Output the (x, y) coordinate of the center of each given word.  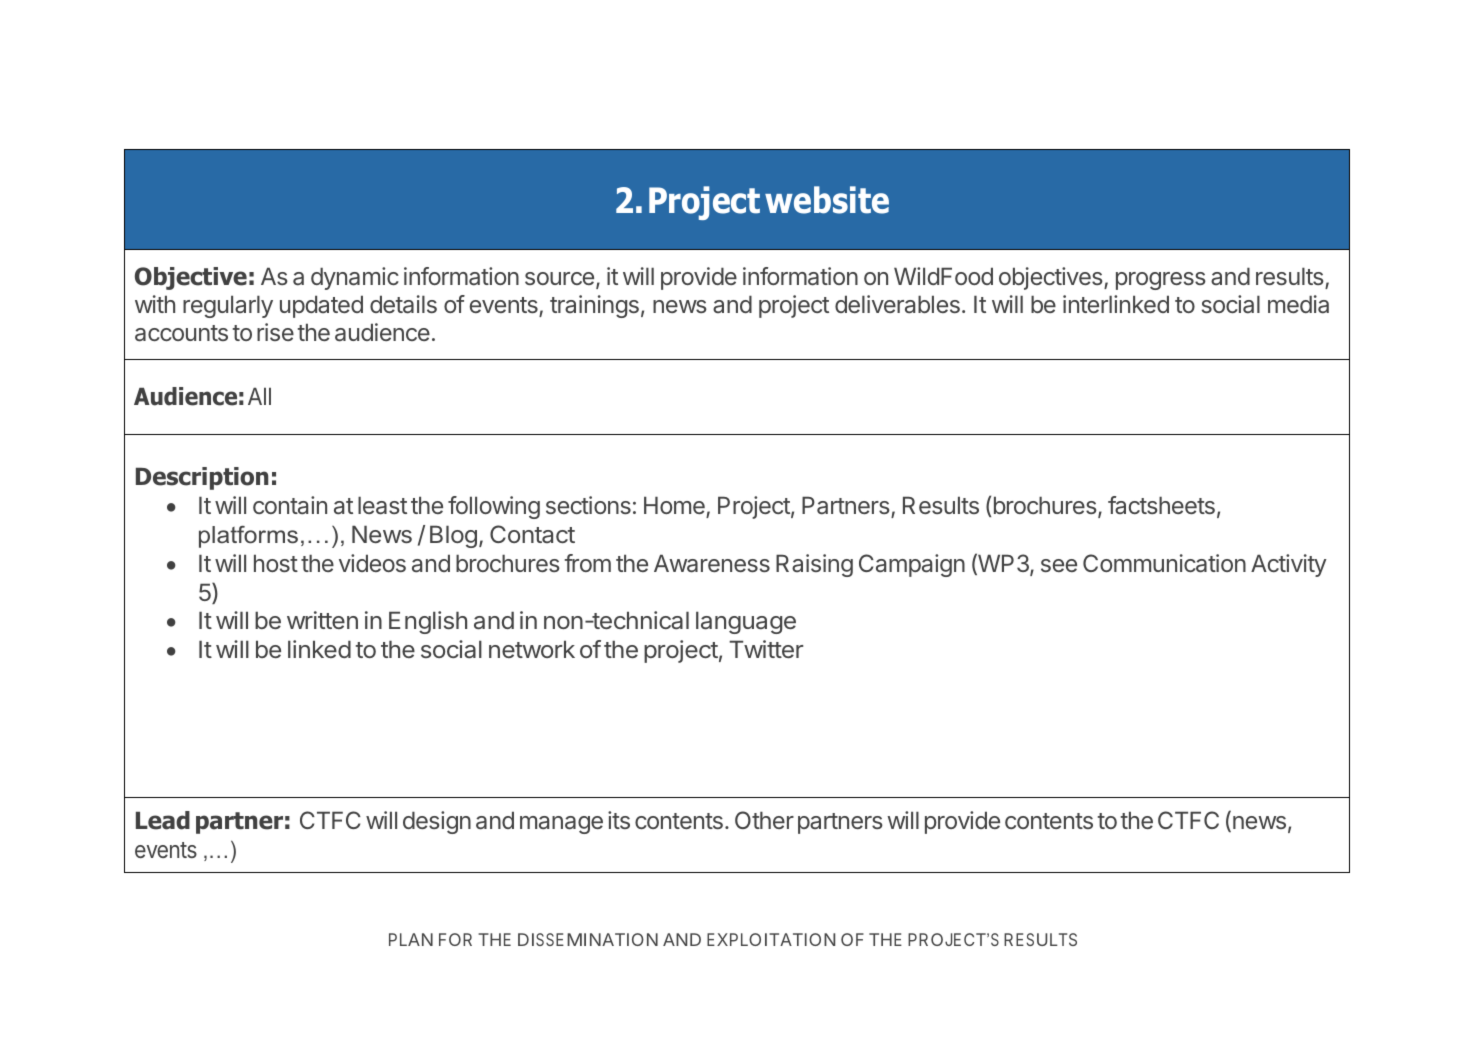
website (827, 200)
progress (1161, 281)
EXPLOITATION (771, 939)
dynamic (355, 278)
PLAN (411, 939)
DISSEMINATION (588, 939)
